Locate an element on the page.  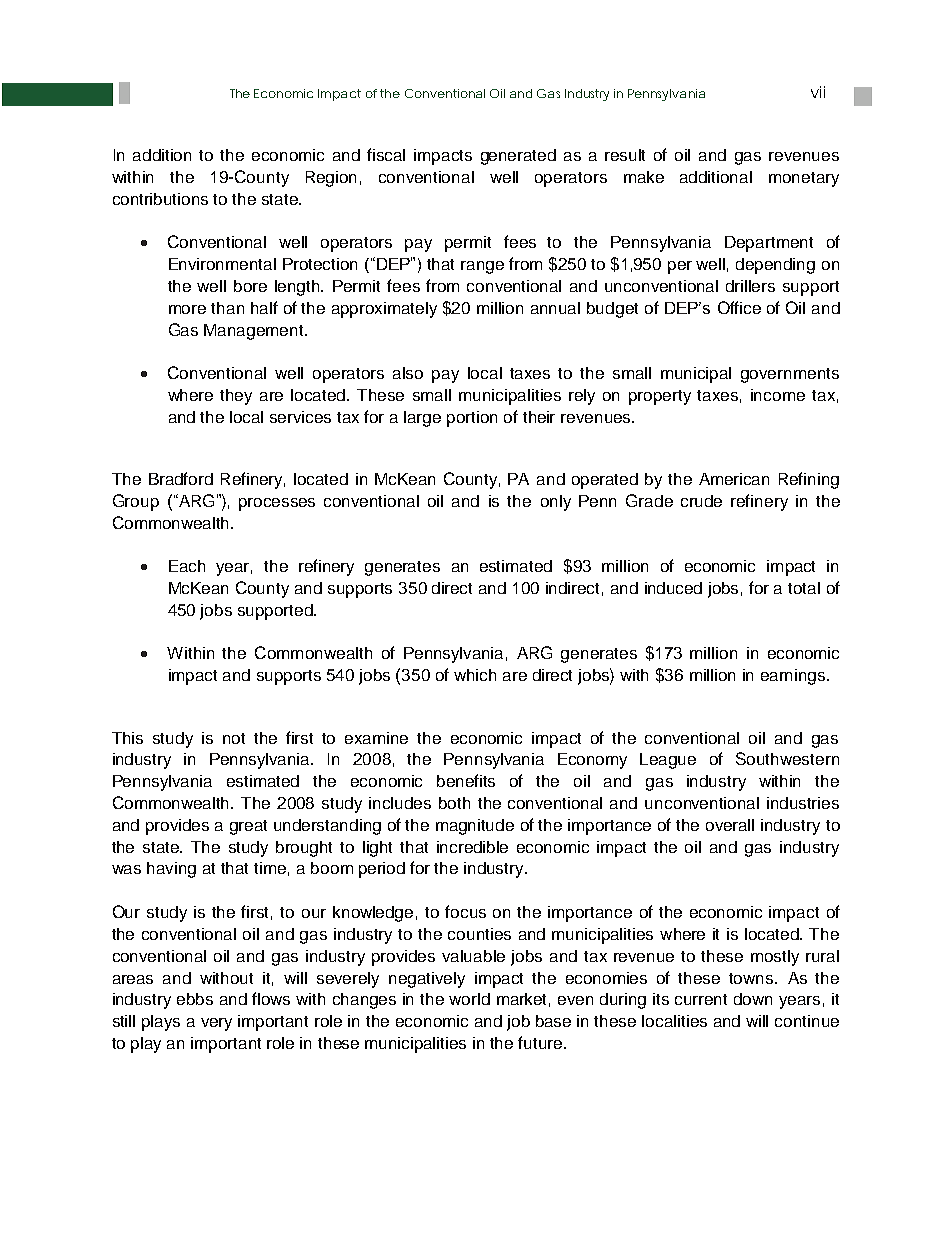
which is located at coordinates (475, 675).
